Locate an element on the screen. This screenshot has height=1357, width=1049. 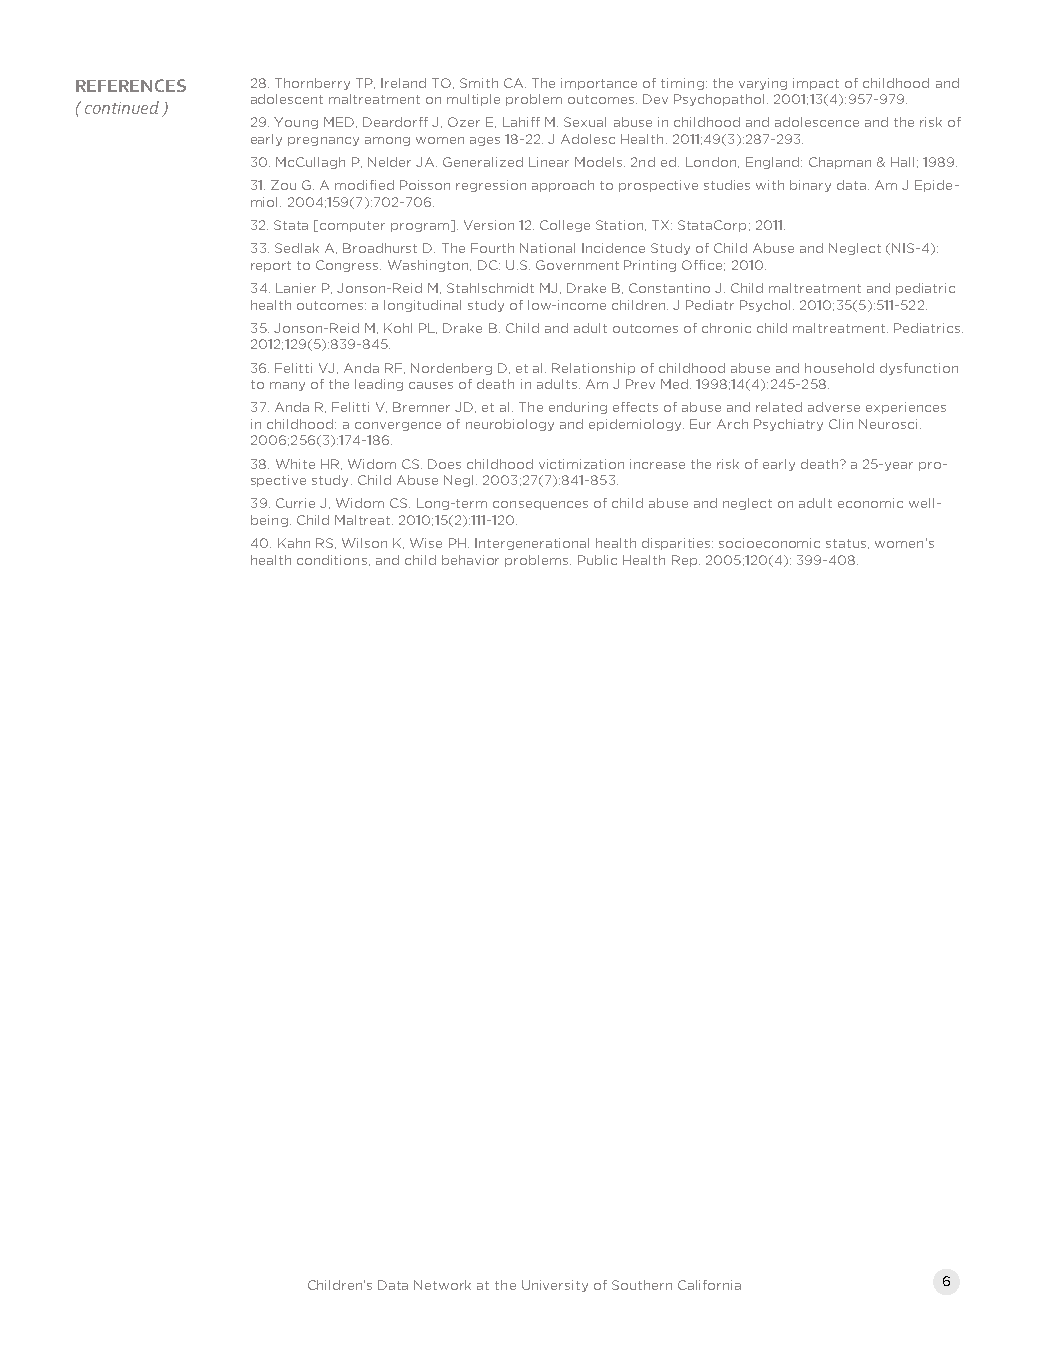
ages is located at coordinates (485, 141).
